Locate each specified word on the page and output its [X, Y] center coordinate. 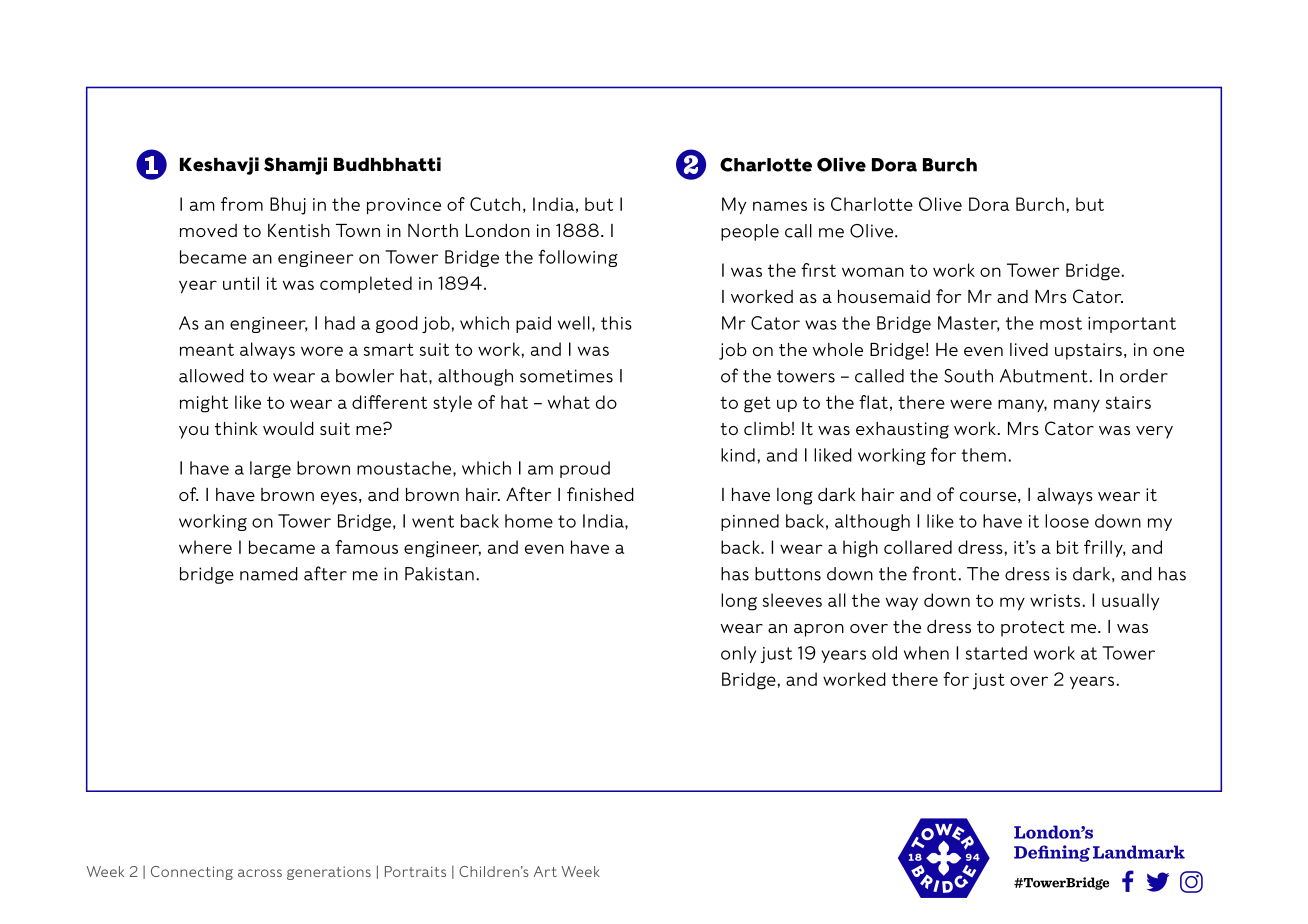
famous [366, 547]
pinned [750, 522]
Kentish [299, 230]
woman [873, 272]
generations [329, 873]
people [750, 232]
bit [1068, 547]
